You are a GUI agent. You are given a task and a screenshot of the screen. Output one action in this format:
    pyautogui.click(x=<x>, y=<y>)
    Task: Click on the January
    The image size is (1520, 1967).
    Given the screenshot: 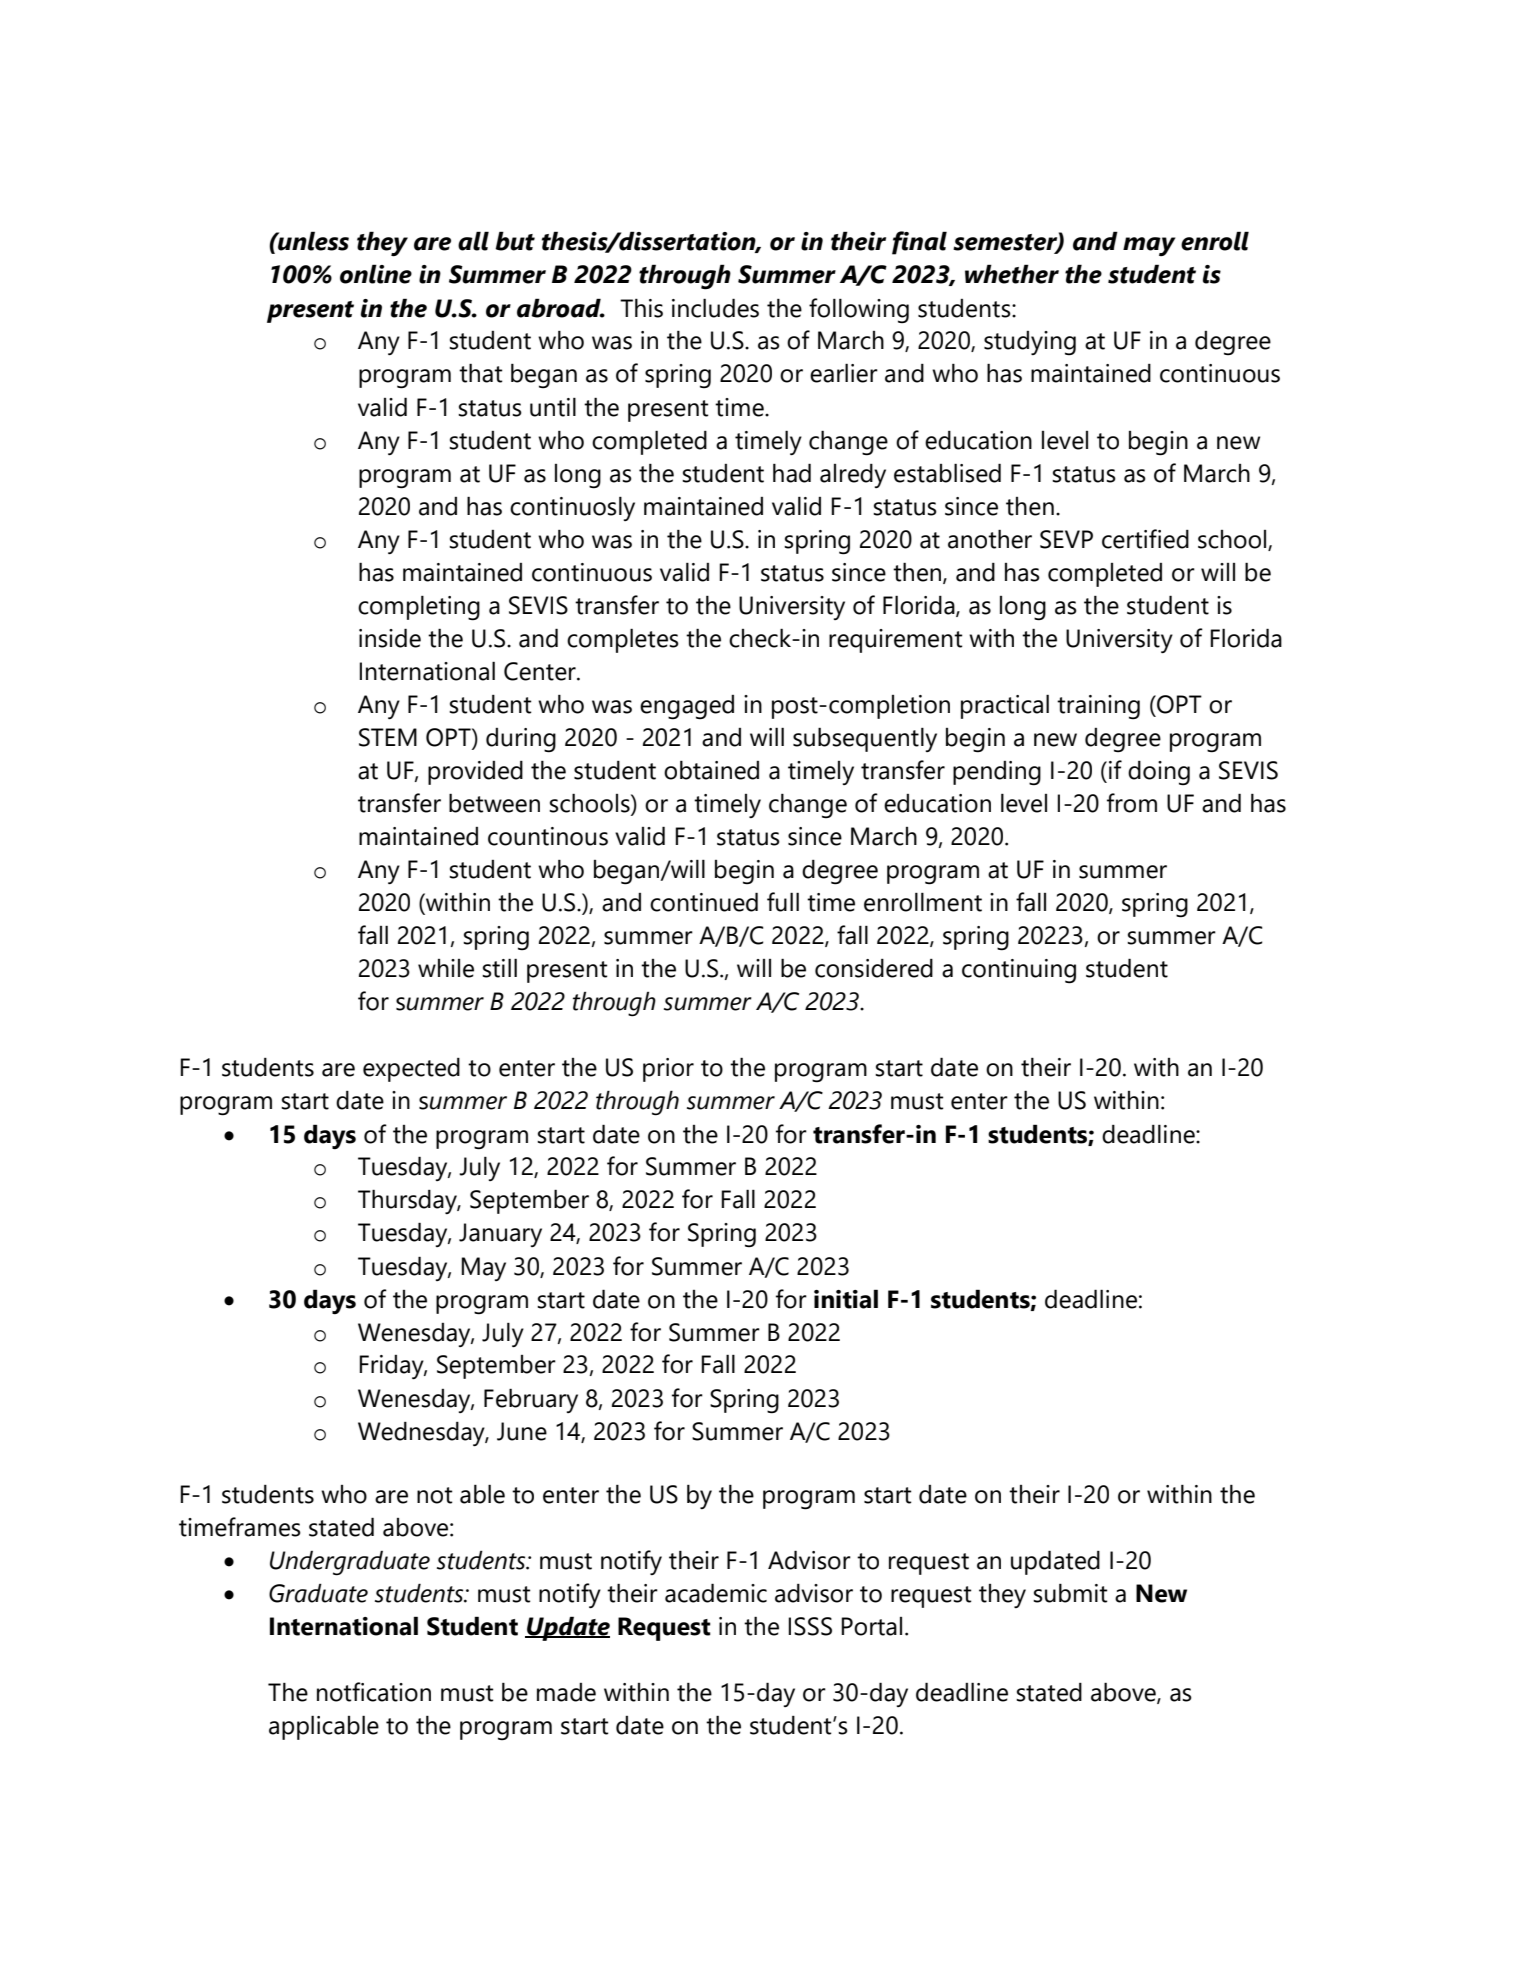 What is the action you would take?
    pyautogui.click(x=500, y=1235)
